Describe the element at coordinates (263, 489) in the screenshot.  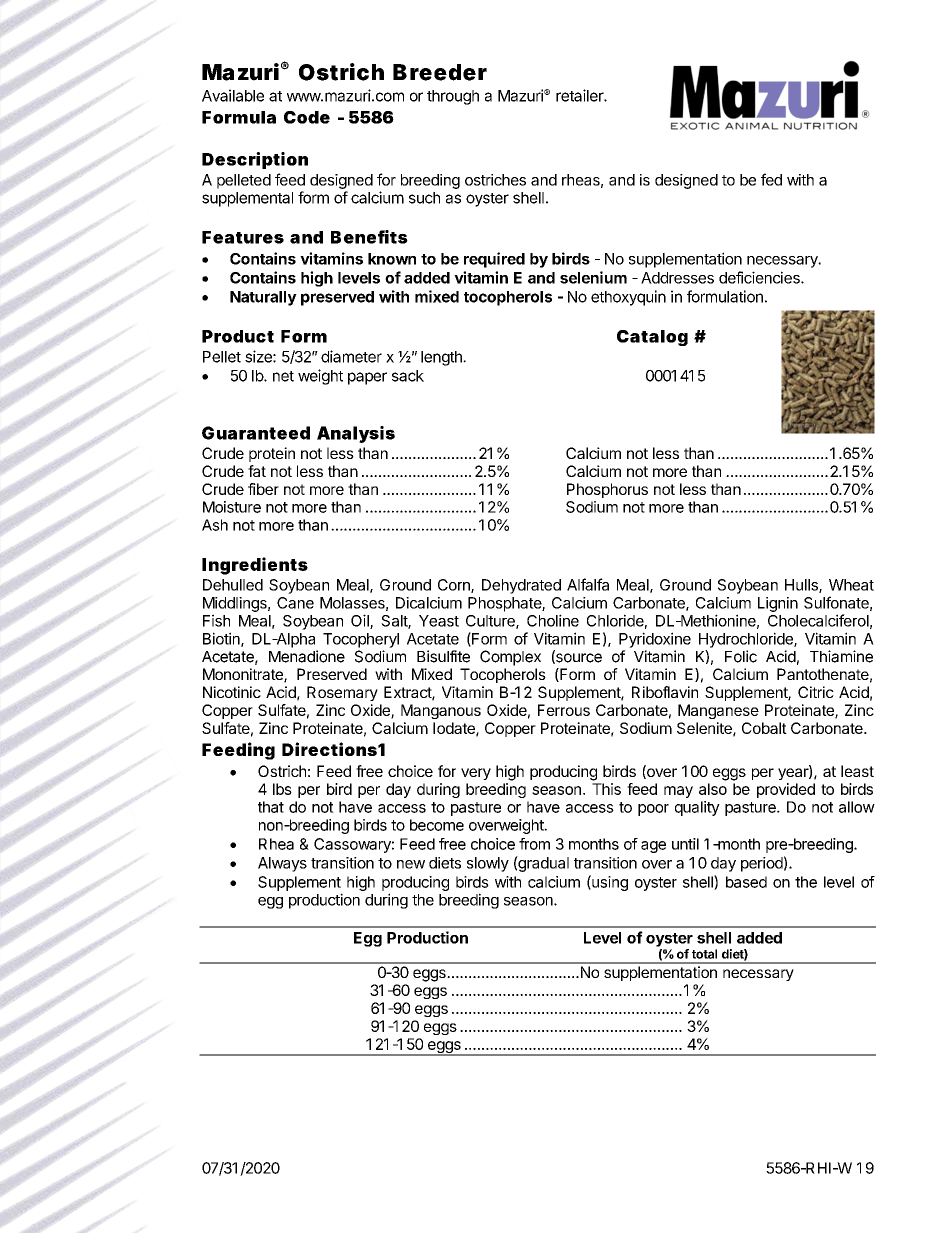
I see `fiber` at that location.
